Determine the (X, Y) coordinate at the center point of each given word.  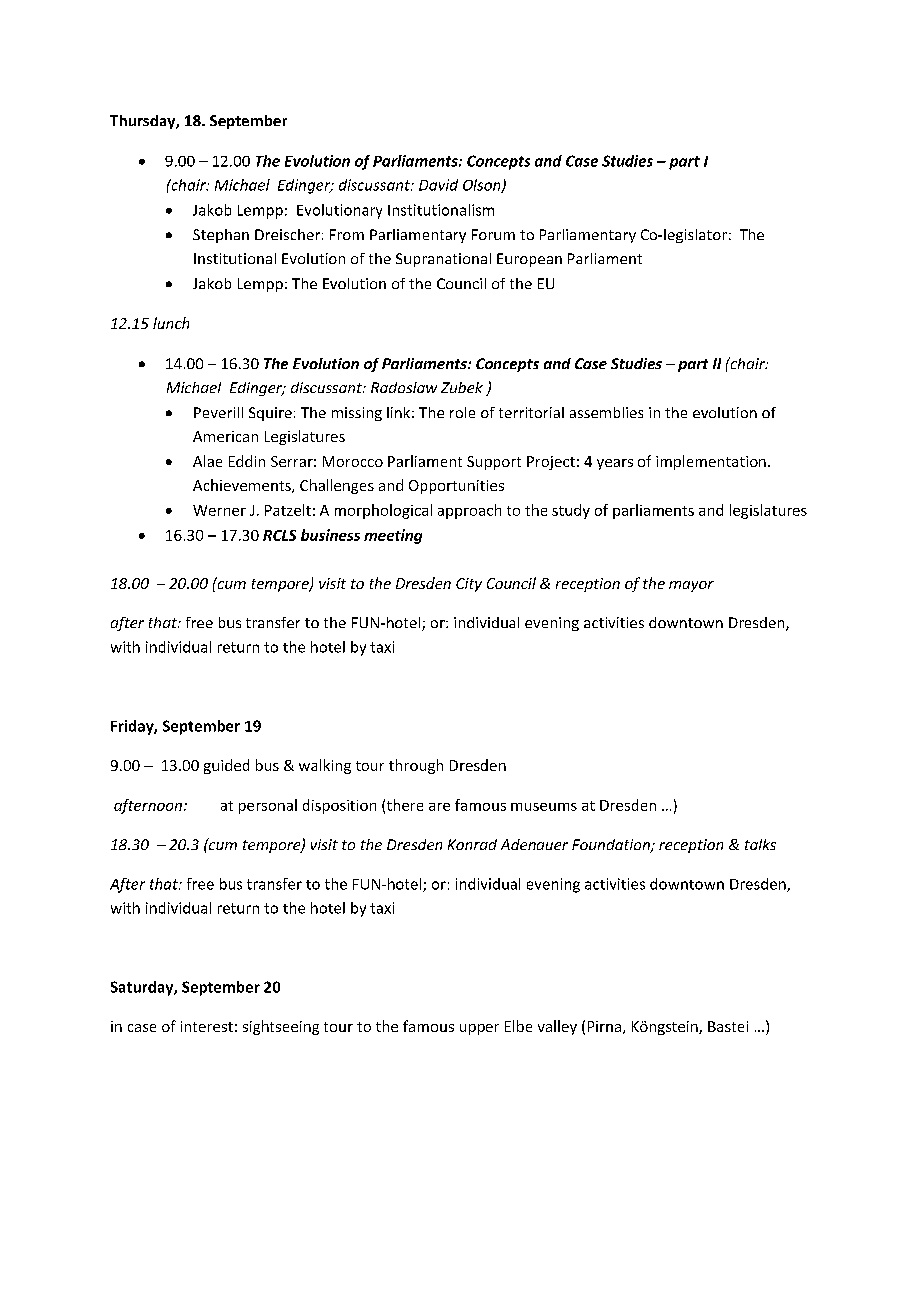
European (529, 260)
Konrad (472, 844)
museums (544, 807)
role (462, 412)
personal (268, 806)
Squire (270, 414)
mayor (691, 586)
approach (469, 511)
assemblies (606, 412)
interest (207, 1026)
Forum (493, 234)
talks (760, 844)
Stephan (221, 236)
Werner (219, 510)
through (416, 766)
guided (226, 766)
